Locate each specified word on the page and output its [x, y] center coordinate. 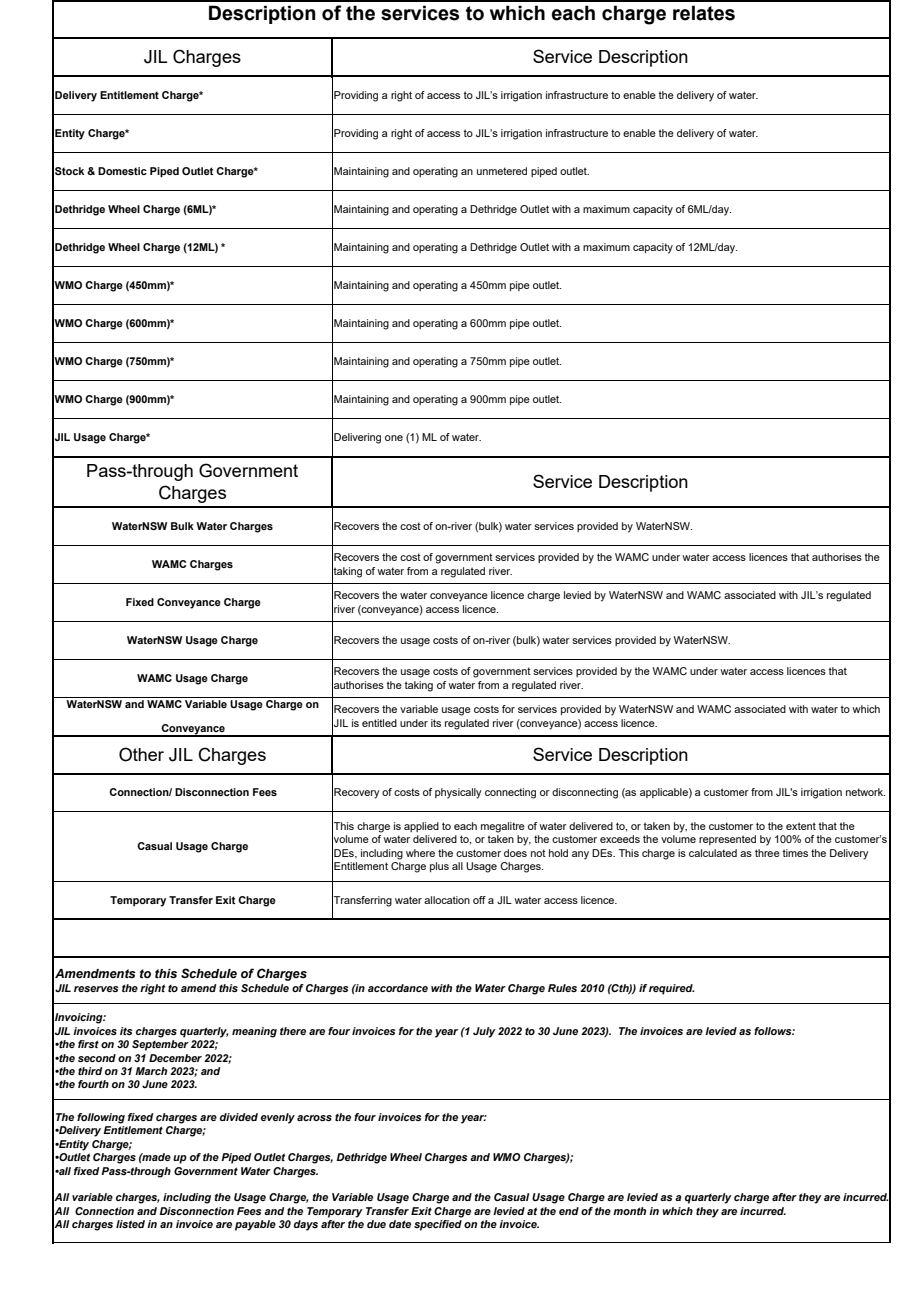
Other [141, 754]
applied [421, 827]
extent [801, 826]
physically [458, 793]
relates [704, 13]
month [629, 1211]
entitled [379, 723]
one [394, 438]
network [865, 792]
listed [130, 1224]
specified [438, 1225]
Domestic [122, 171]
